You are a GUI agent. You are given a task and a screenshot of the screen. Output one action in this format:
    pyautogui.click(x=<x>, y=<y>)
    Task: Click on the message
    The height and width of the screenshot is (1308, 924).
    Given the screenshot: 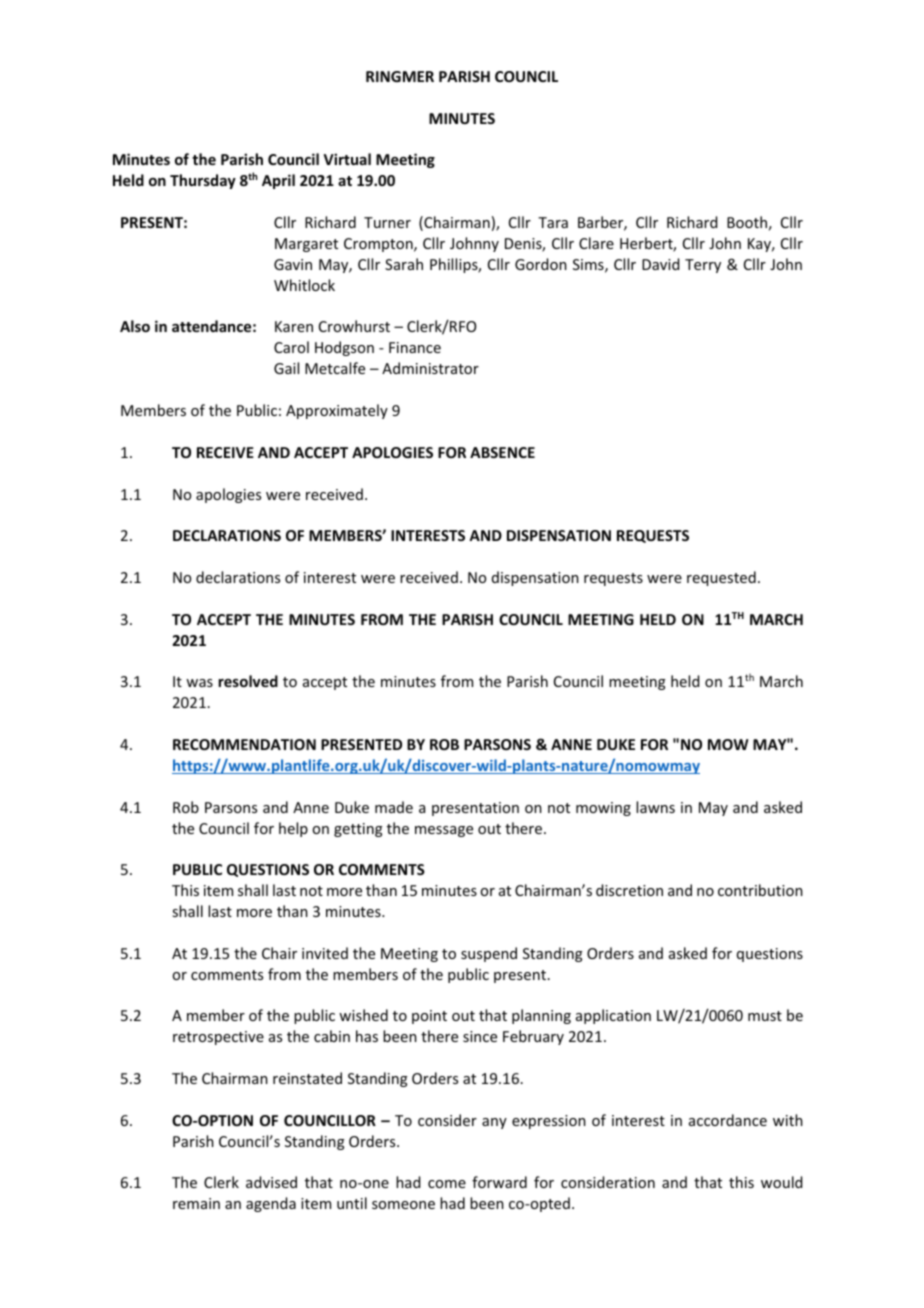 What is the action you would take?
    pyautogui.click(x=444, y=831)
